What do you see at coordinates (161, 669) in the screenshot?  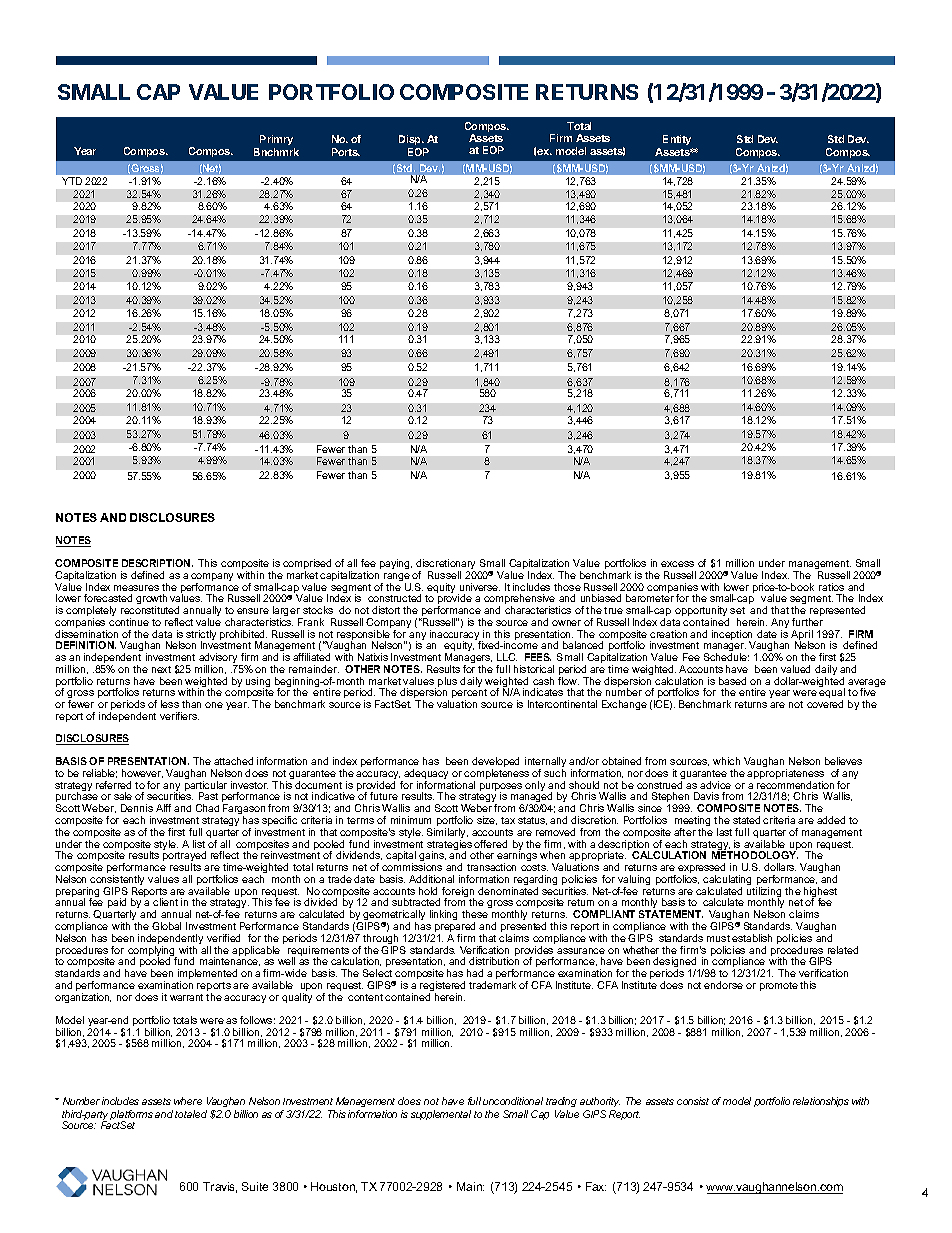 I see `next` at bounding box center [161, 669].
